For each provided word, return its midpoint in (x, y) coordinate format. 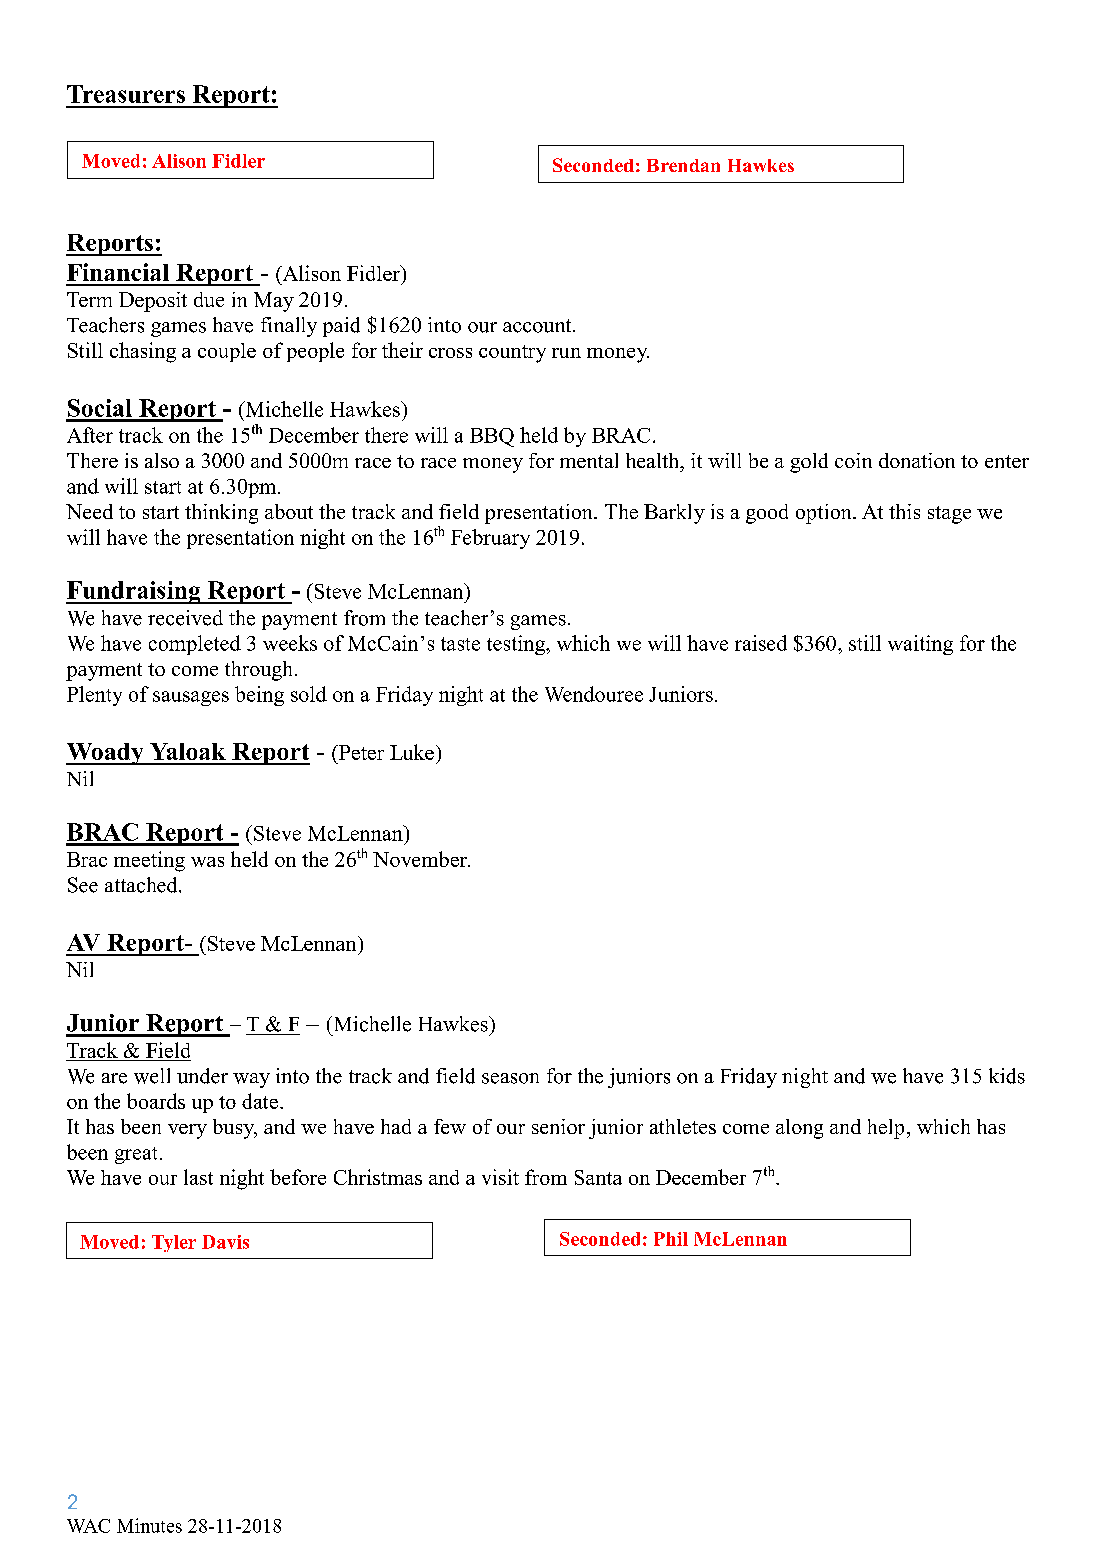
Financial (118, 272)
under (202, 1076)
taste (460, 644)
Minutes (149, 1525)
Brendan (683, 165)
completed (195, 645)
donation (917, 460)
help (886, 1129)
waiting (920, 645)
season (510, 1078)
